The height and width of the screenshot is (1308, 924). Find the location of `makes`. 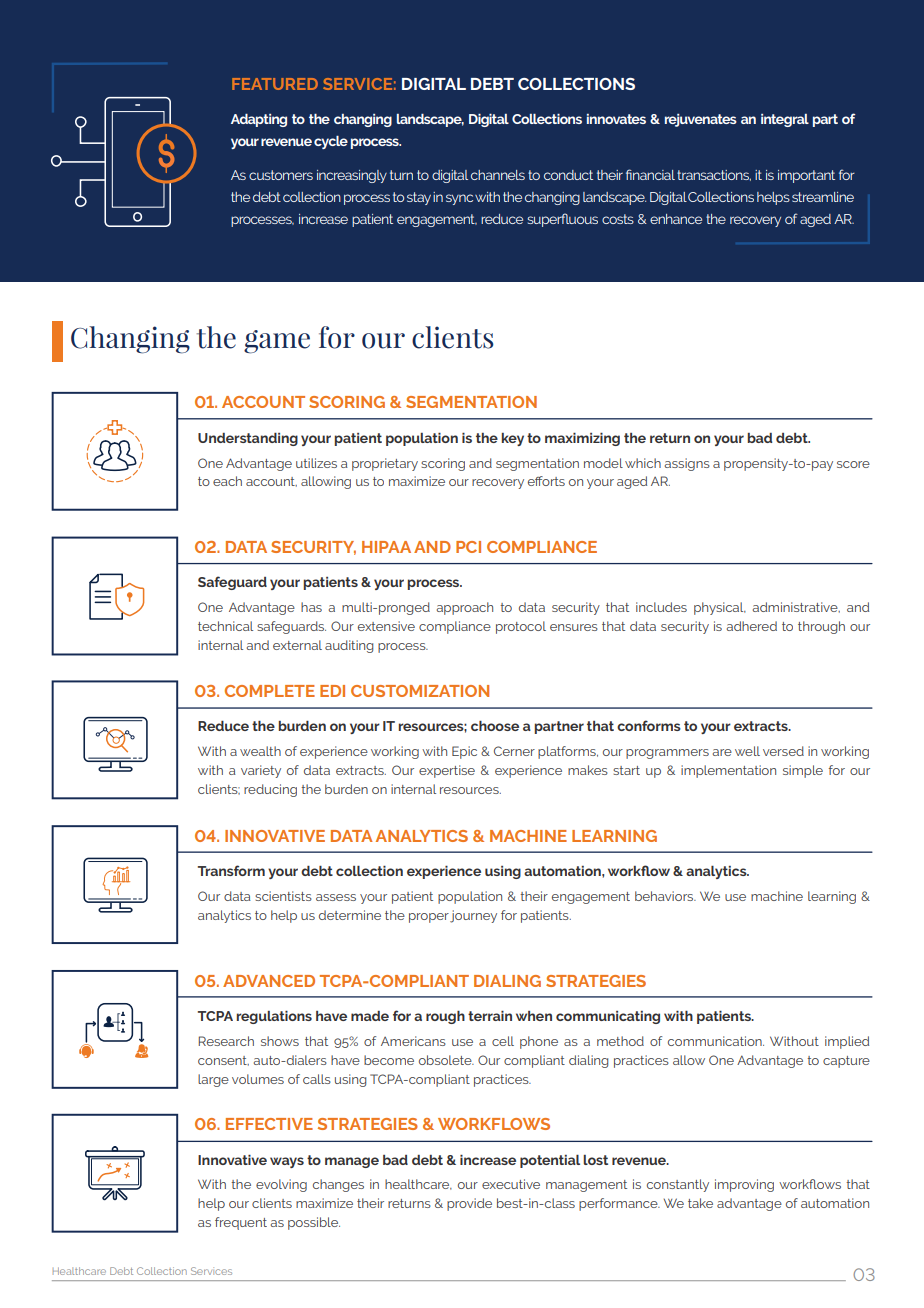

makes is located at coordinates (588, 770).
